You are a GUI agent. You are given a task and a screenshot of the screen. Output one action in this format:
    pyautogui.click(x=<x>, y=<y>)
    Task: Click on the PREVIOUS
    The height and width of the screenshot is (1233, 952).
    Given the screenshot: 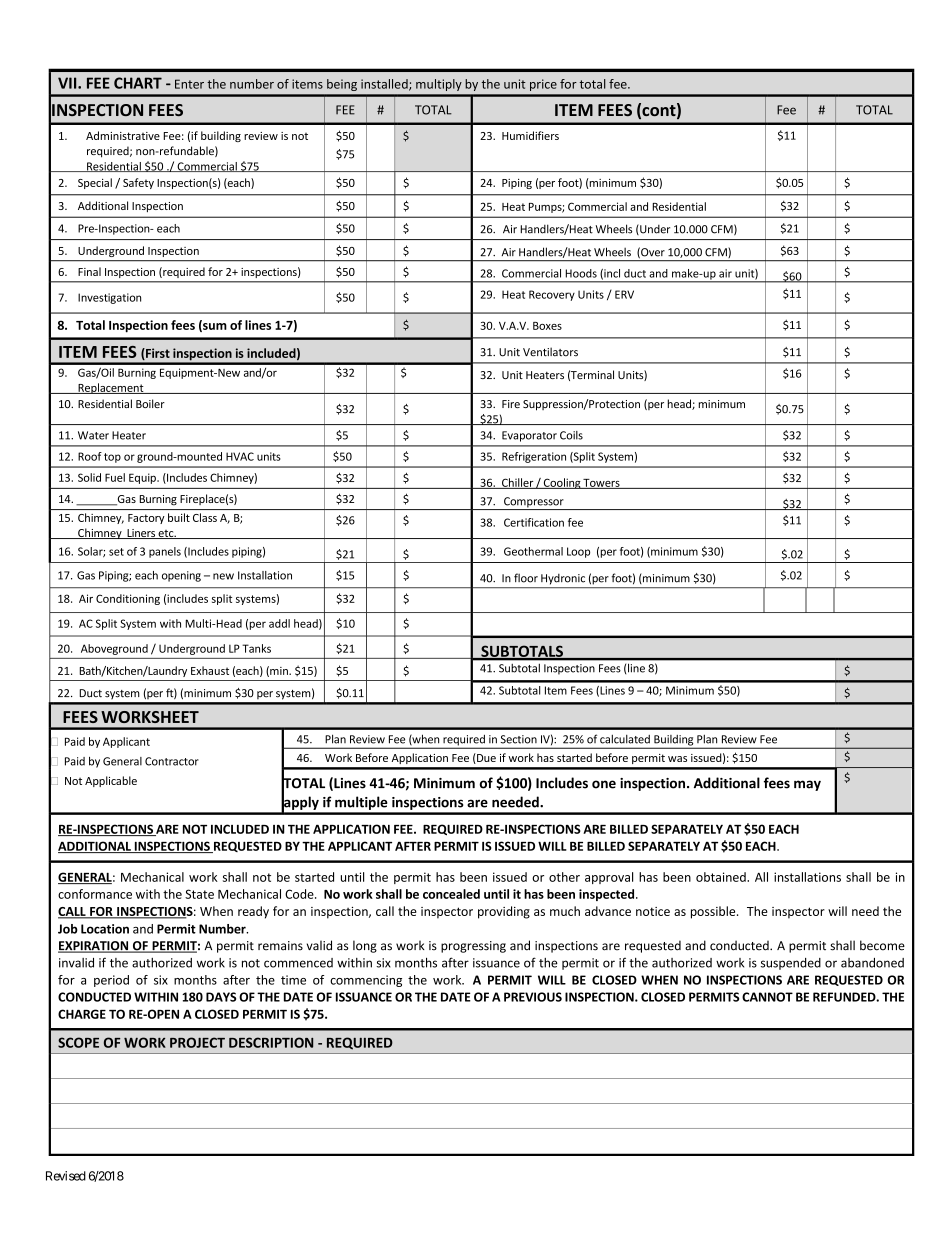 What is the action you would take?
    pyautogui.click(x=533, y=997)
